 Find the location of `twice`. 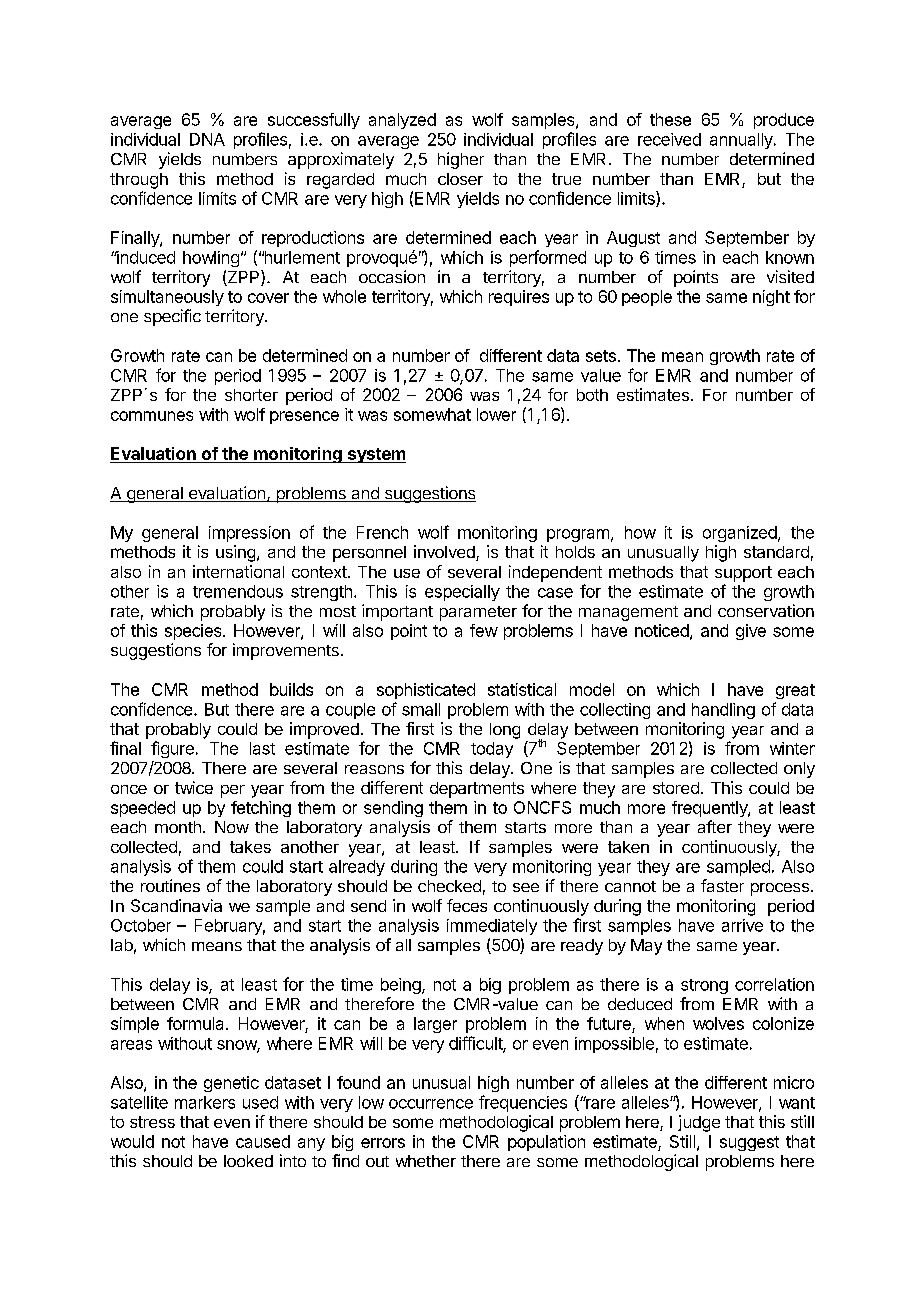

twice is located at coordinates (194, 787).
